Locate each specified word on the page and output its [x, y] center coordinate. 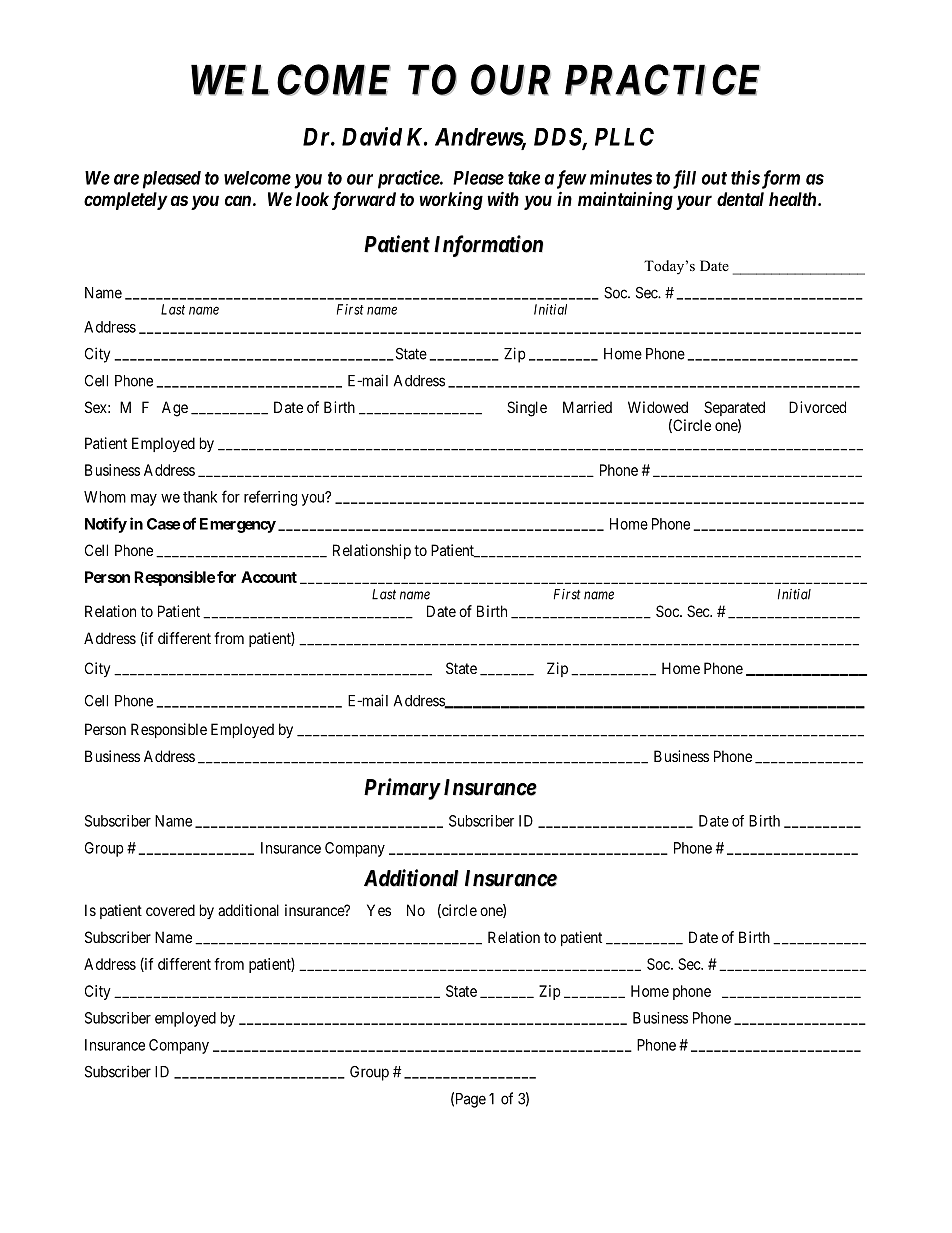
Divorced [817, 407]
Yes [379, 910]
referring [270, 498]
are [126, 179]
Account [269, 577]
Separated [734, 408]
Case [163, 524]
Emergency [238, 525]
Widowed [658, 407]
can [238, 200]
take [524, 178]
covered [170, 910]
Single [527, 409]
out [714, 178]
